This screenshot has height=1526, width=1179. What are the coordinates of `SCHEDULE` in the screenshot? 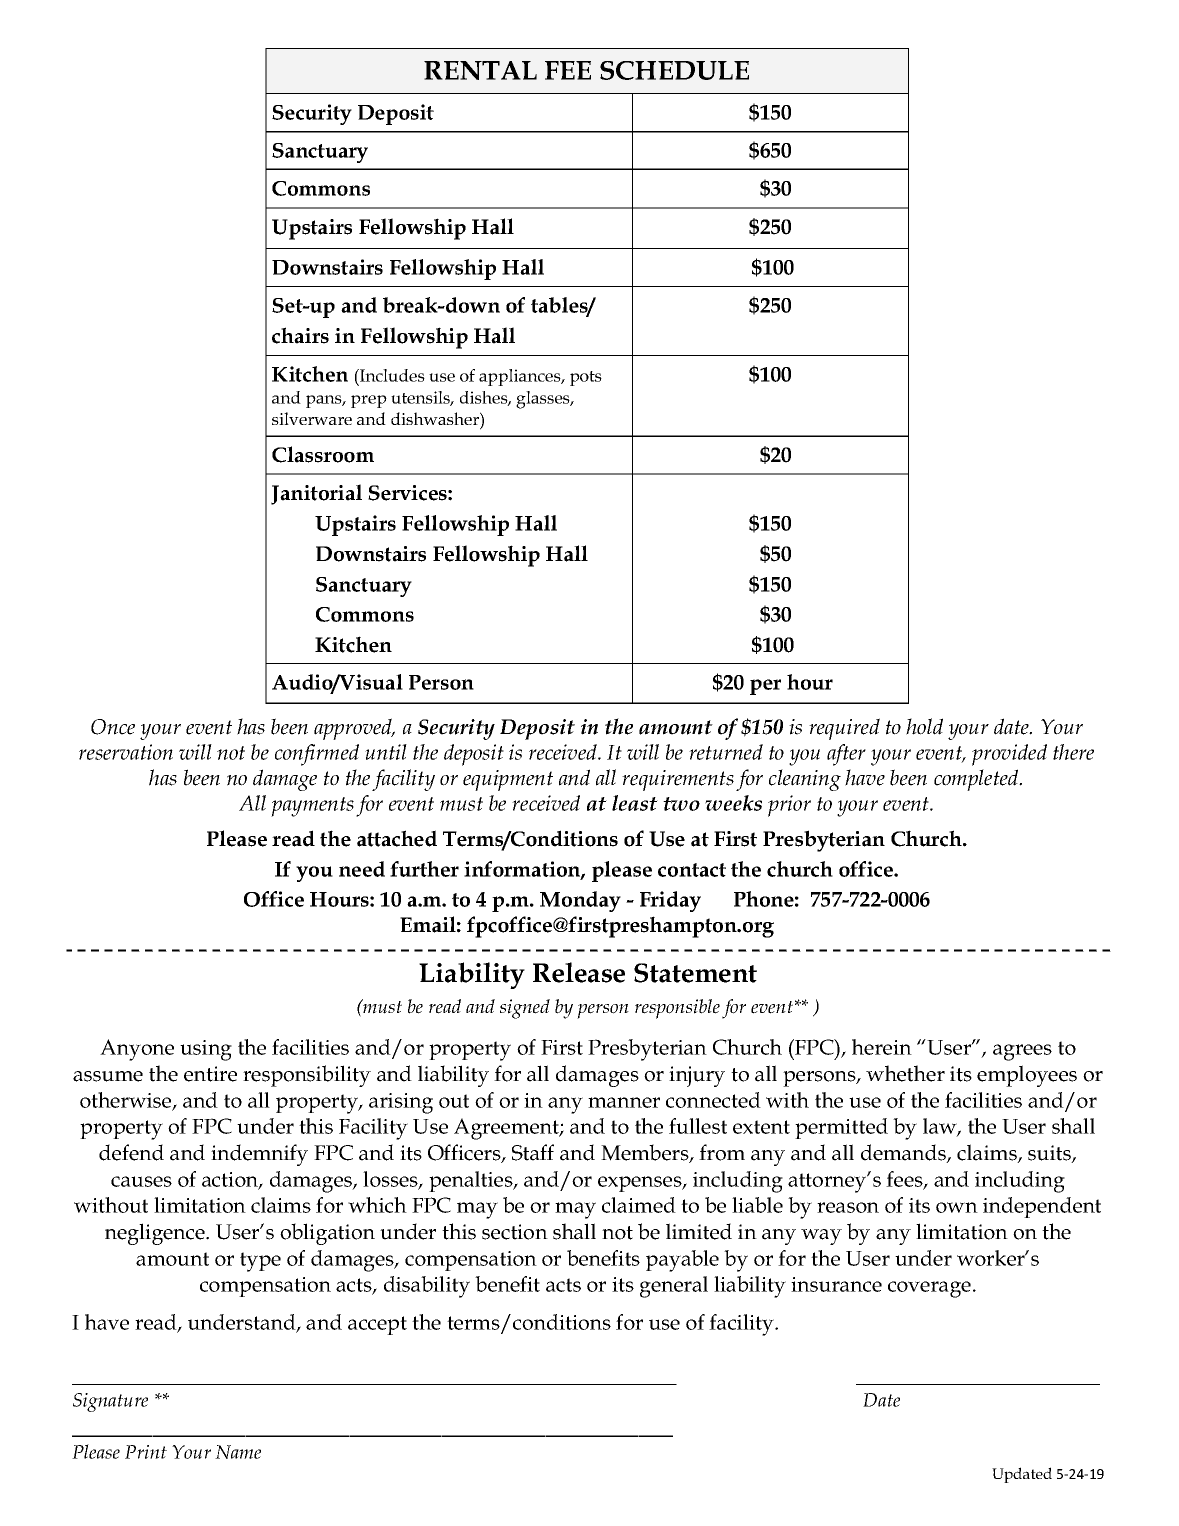 It's located at (674, 70).
